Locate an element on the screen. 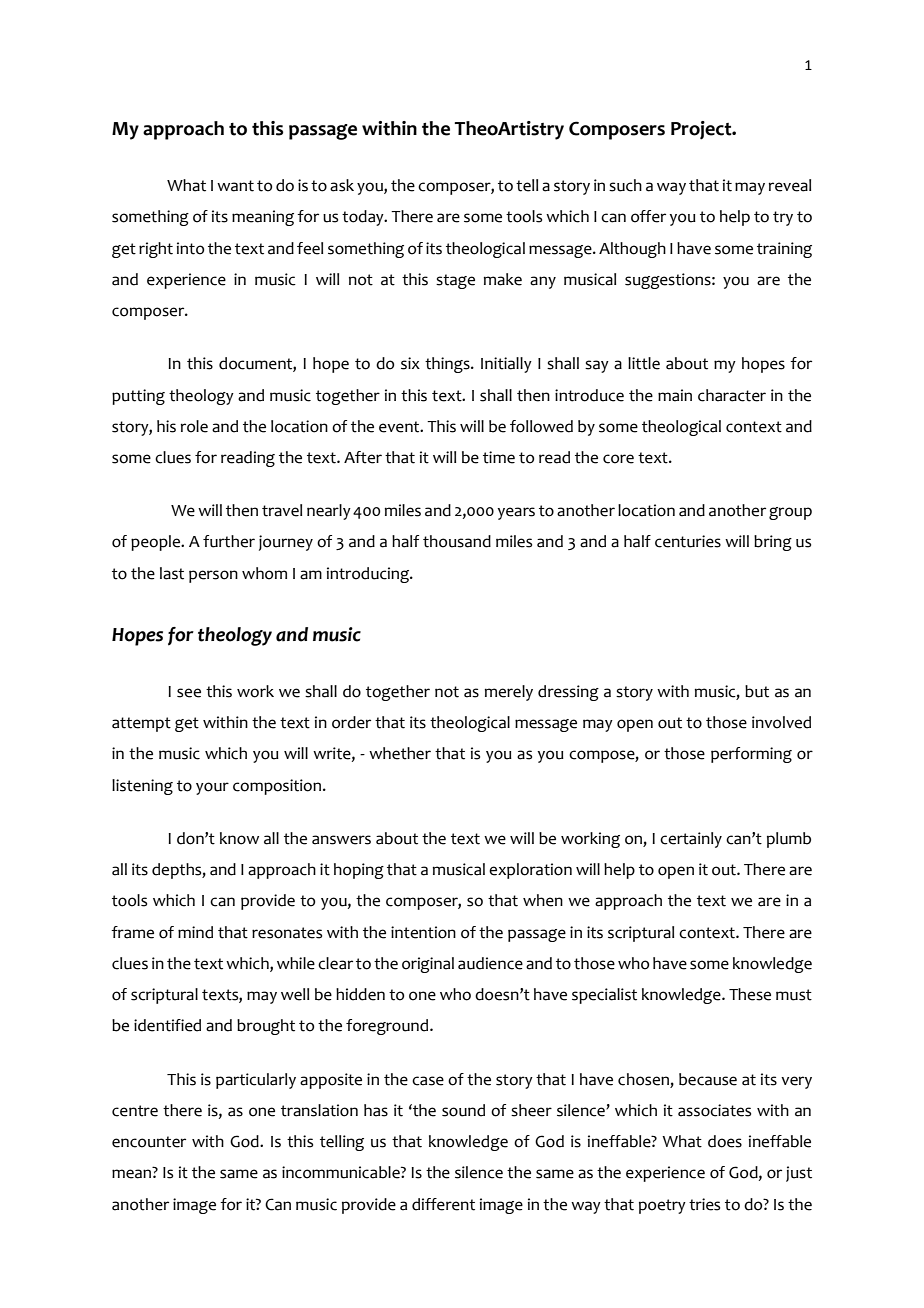  offer is located at coordinates (648, 216).
